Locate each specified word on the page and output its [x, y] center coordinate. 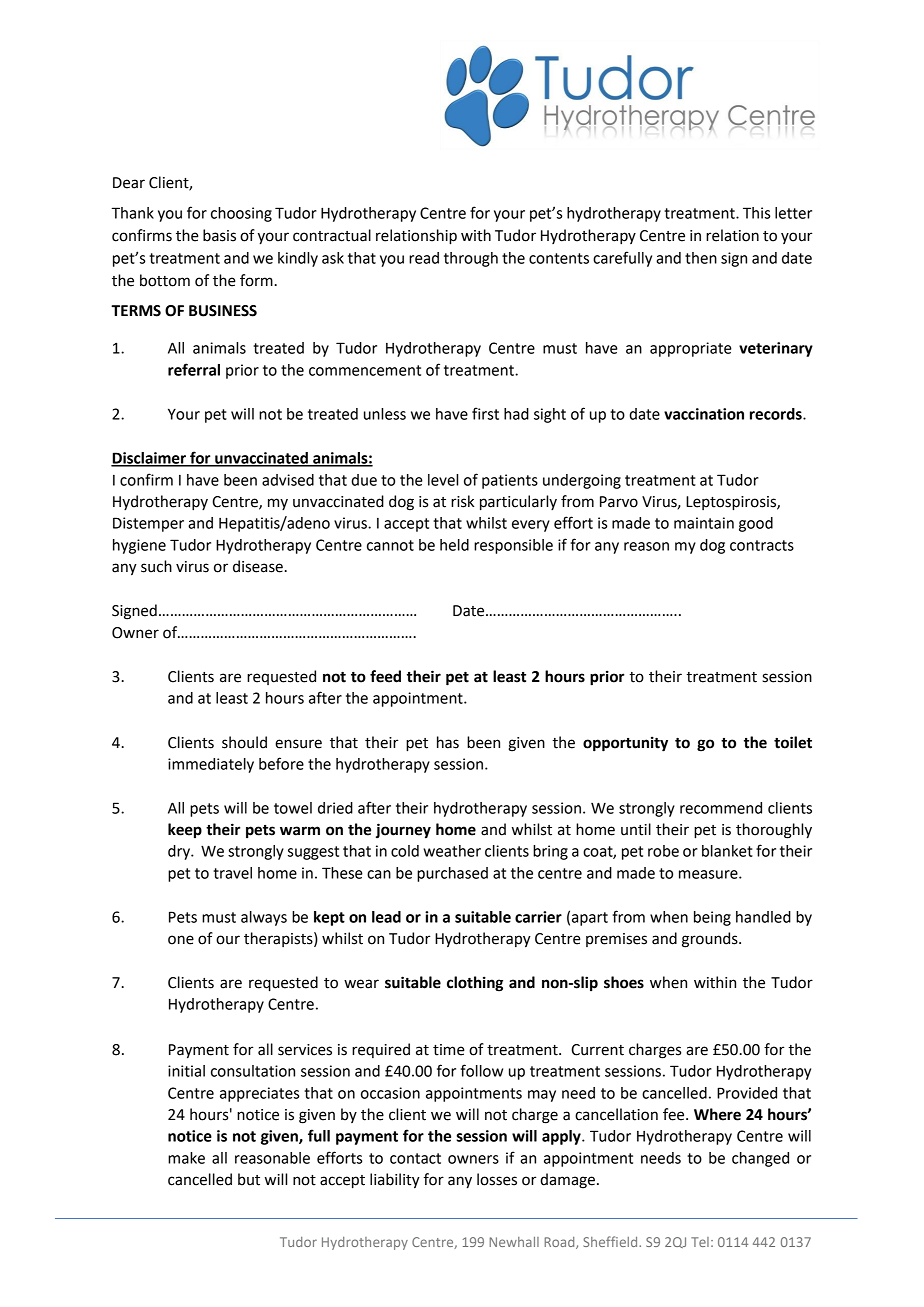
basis [219, 235]
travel [232, 873]
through [471, 259]
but [249, 1179]
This [756, 213]
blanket [727, 851]
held [454, 545]
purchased [452, 874]
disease [258, 566]
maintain [704, 523]
